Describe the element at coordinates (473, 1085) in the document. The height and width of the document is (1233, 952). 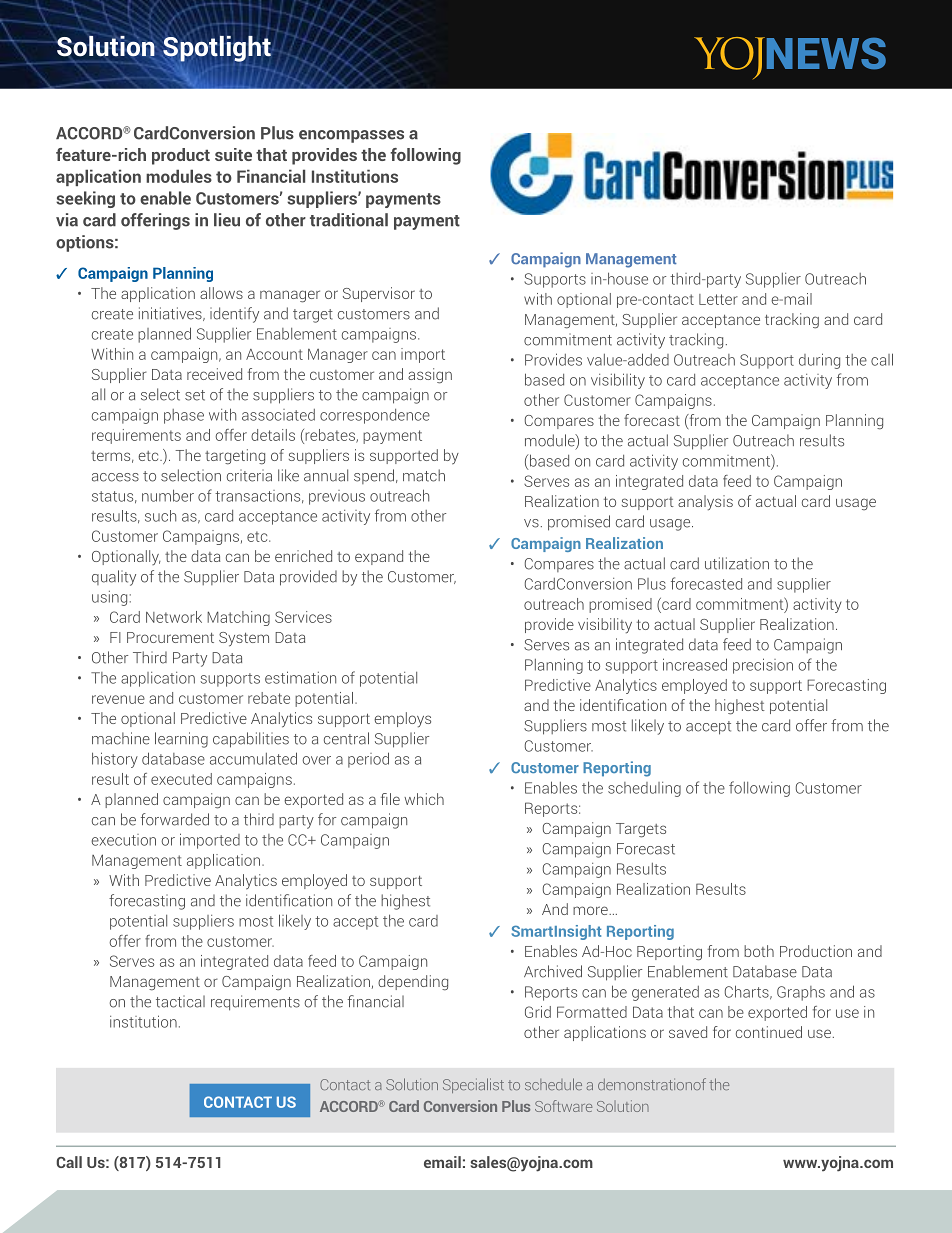
I see `Specialist` at that location.
